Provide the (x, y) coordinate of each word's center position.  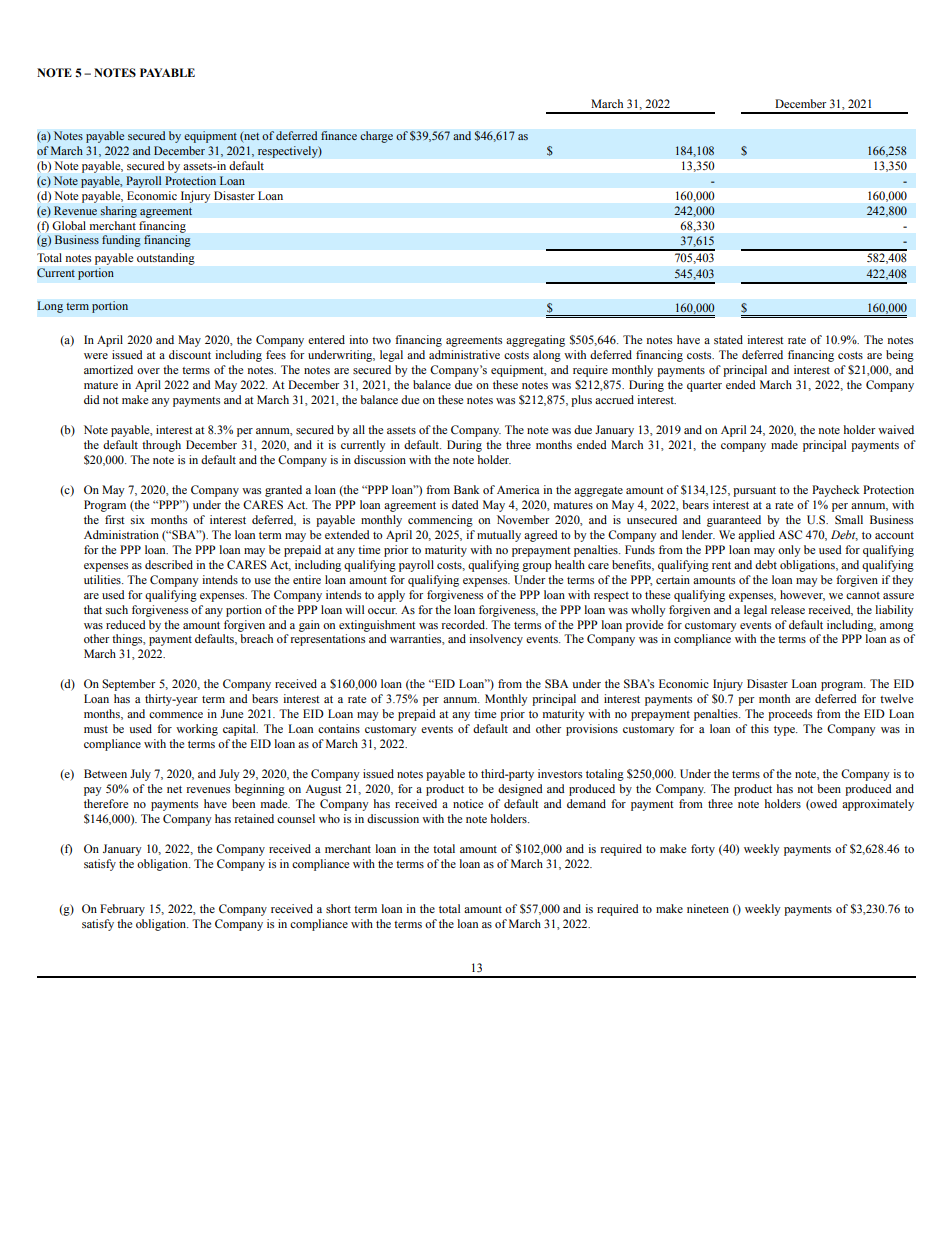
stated (728, 339)
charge (376, 137)
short (338, 908)
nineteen (708, 908)
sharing (118, 212)
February (122, 910)
